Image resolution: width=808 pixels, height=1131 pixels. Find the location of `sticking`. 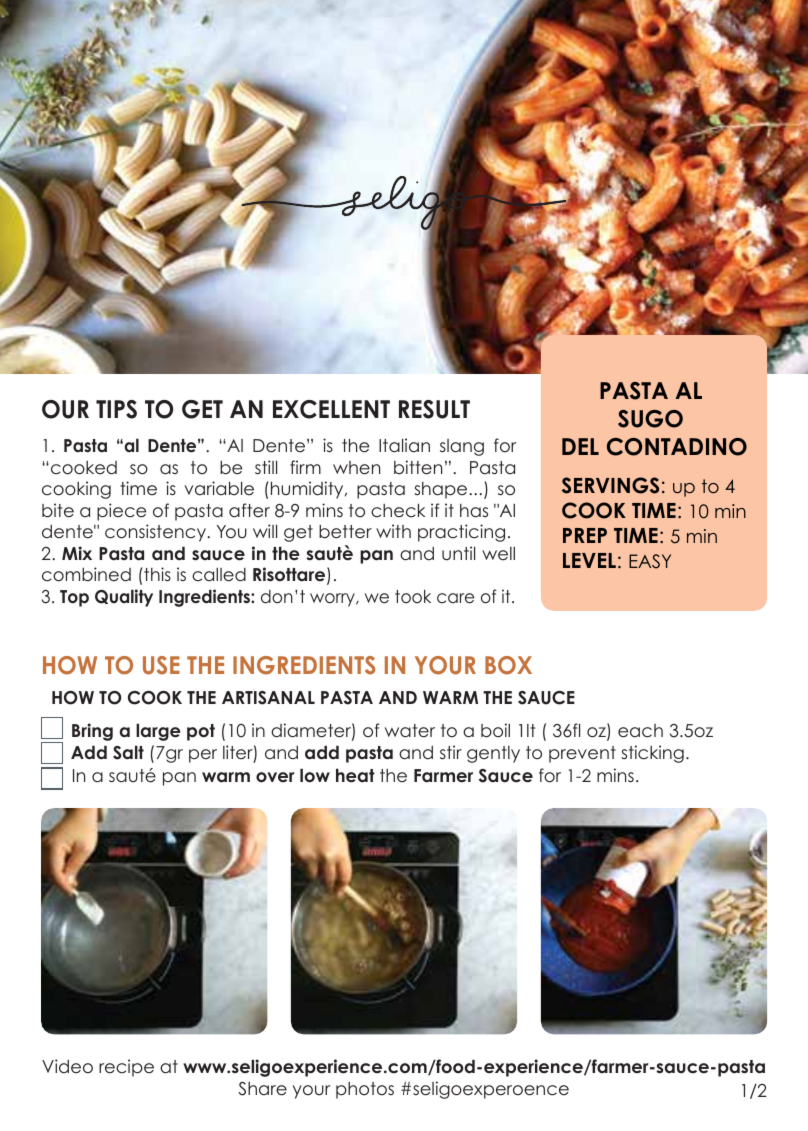

sticking is located at coordinates (653, 754).
